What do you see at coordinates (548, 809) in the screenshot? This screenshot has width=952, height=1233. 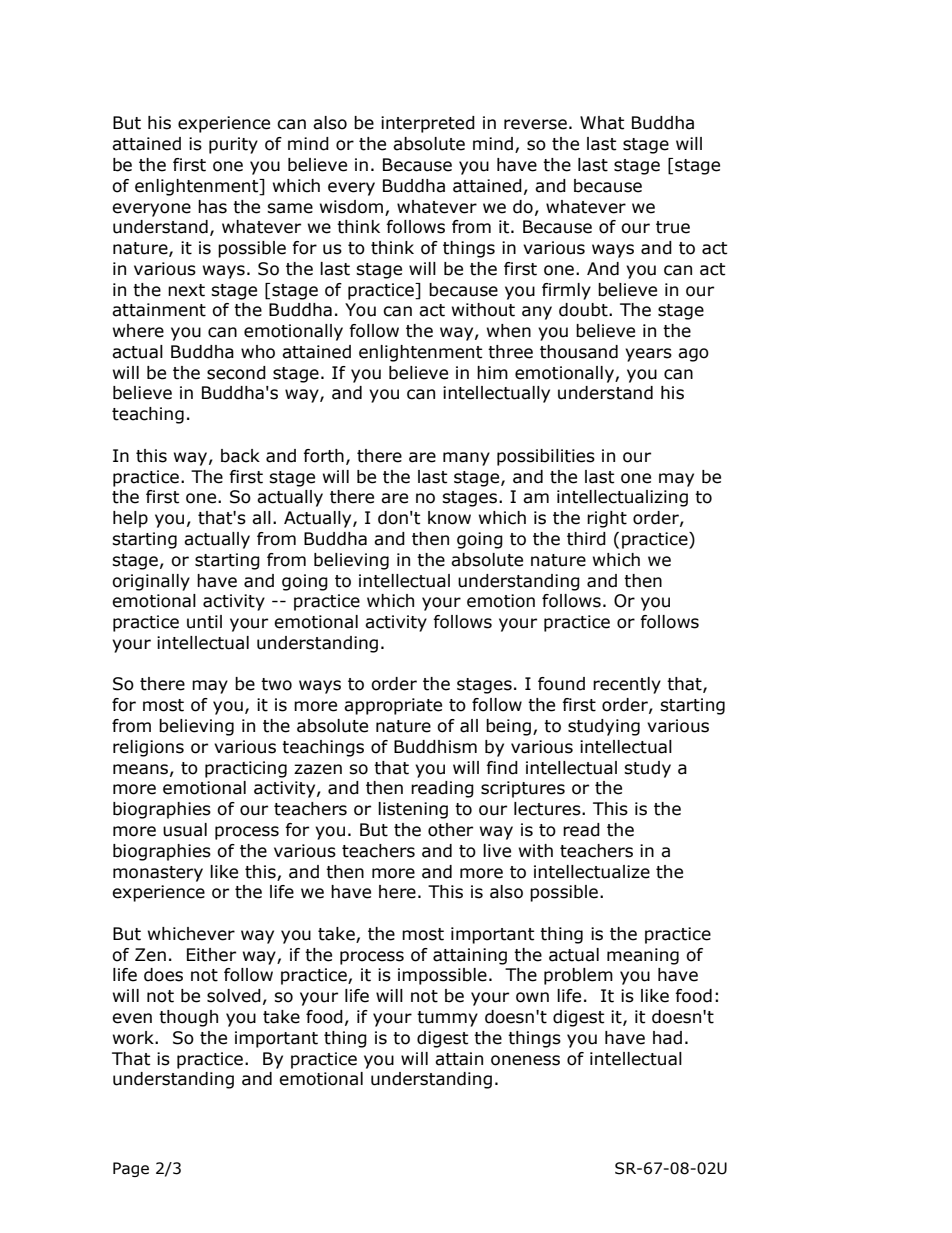 I see `lectures` at bounding box center [548, 809].
